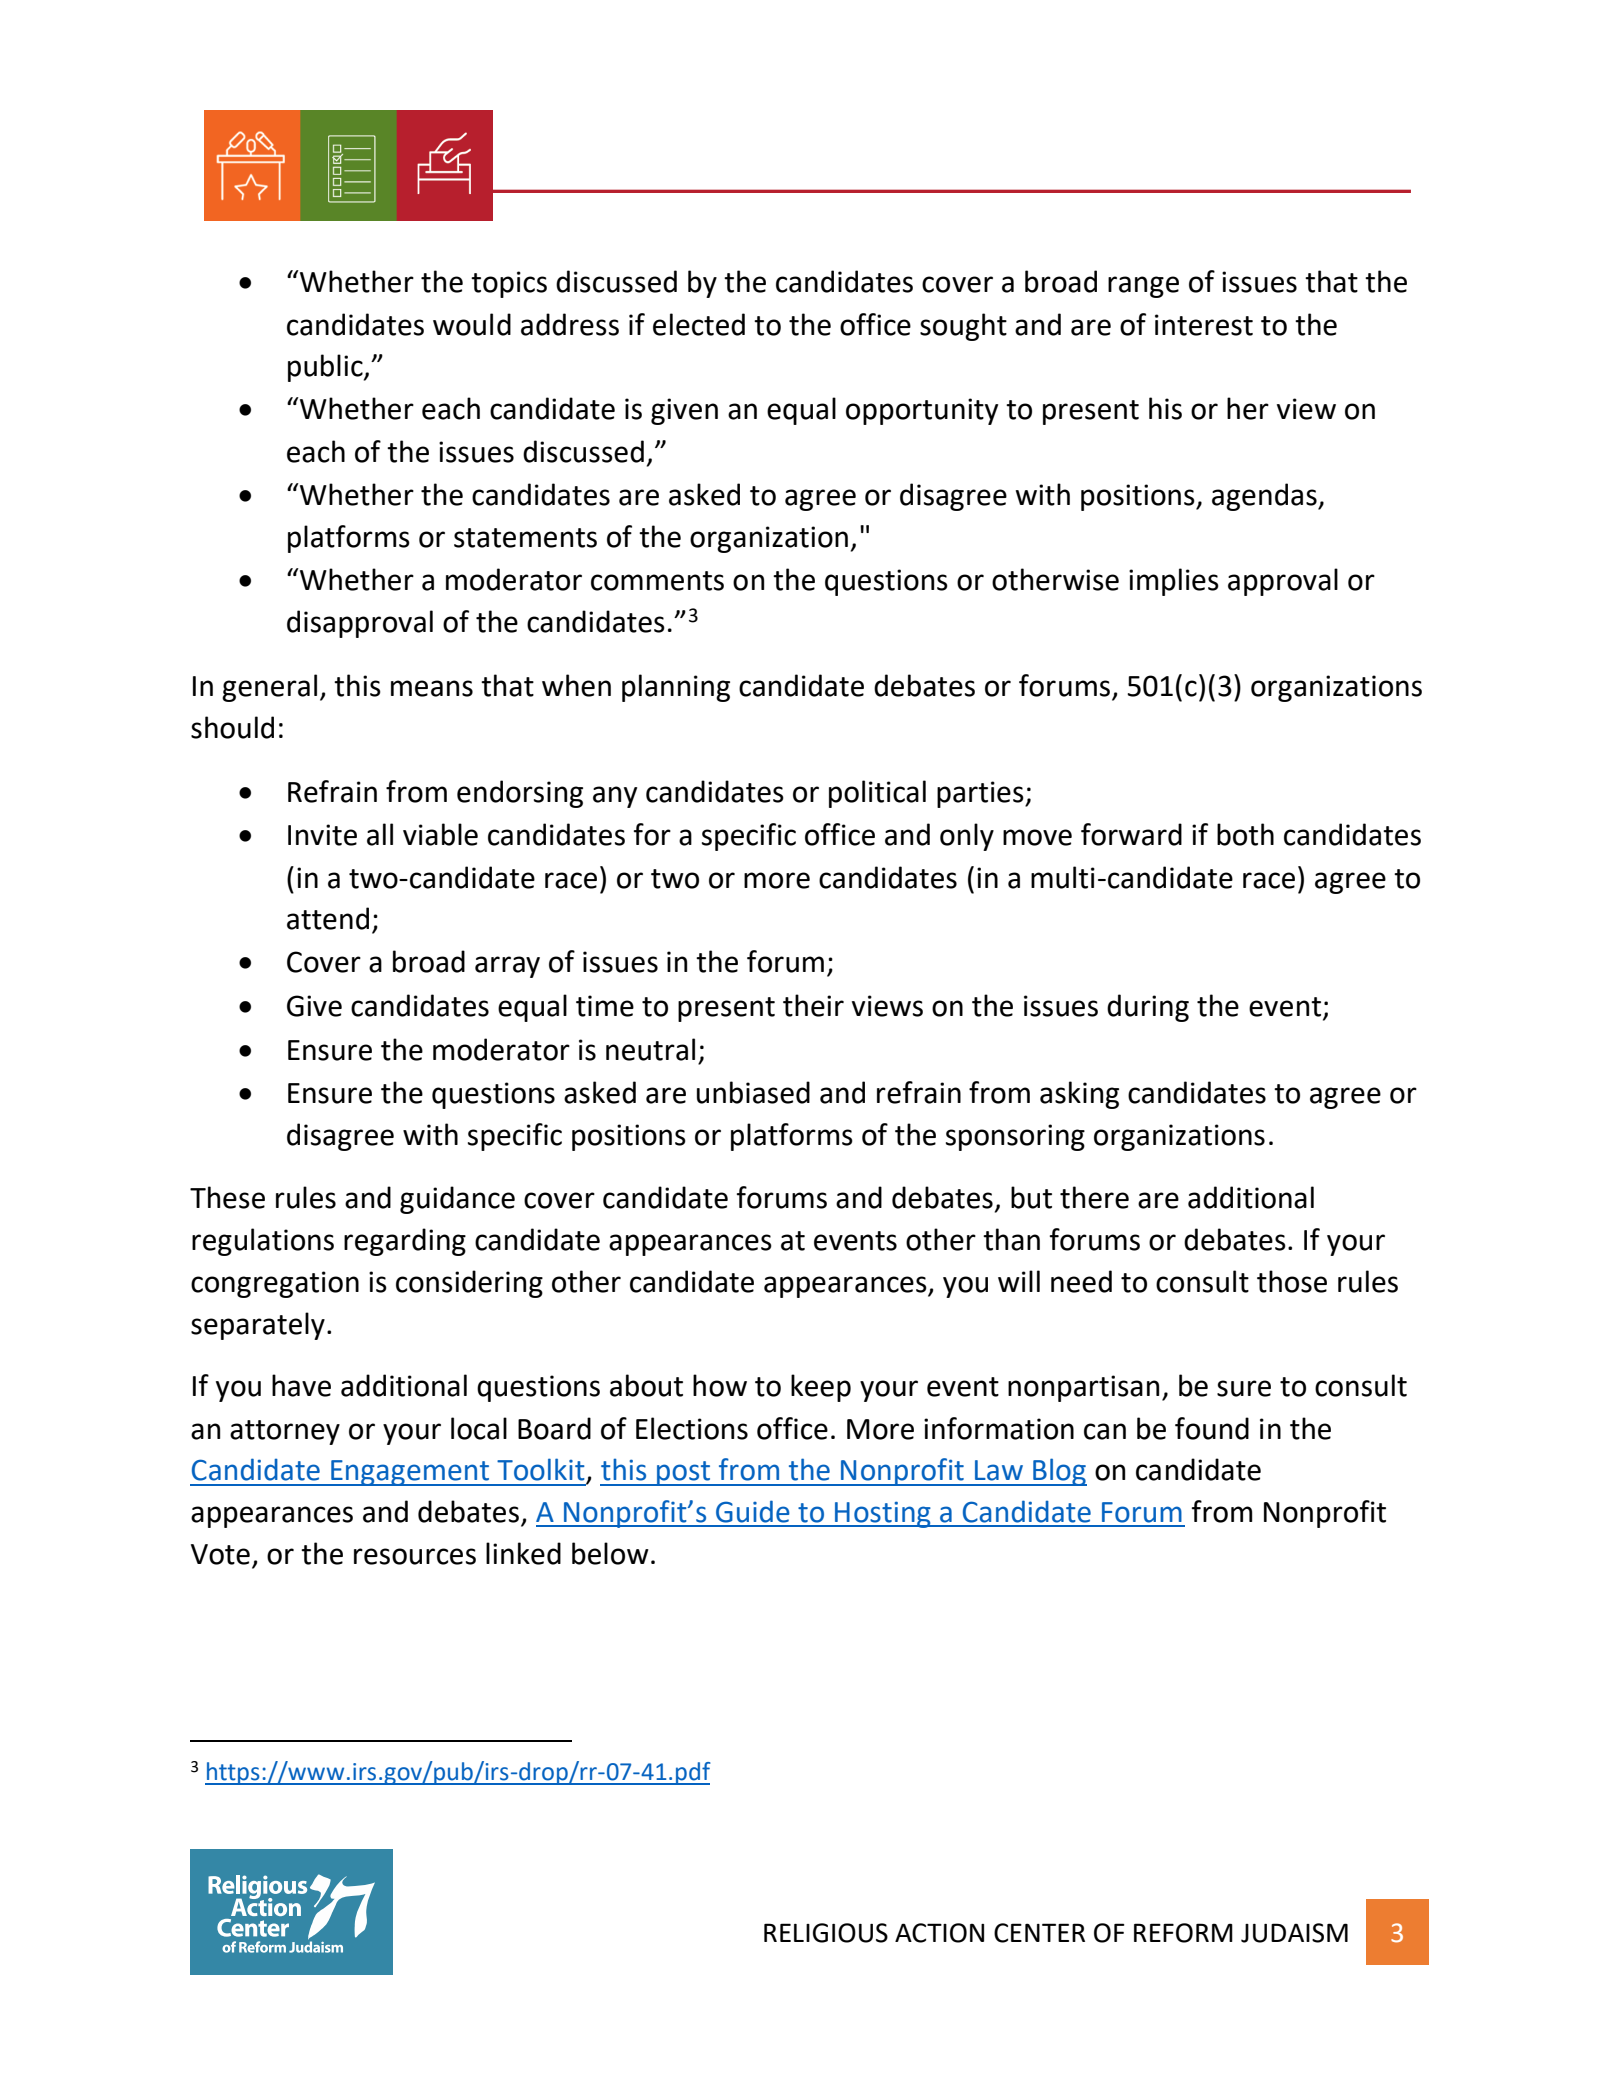  Describe the element at coordinates (1212, 1428) in the screenshot. I see `found` at that location.
